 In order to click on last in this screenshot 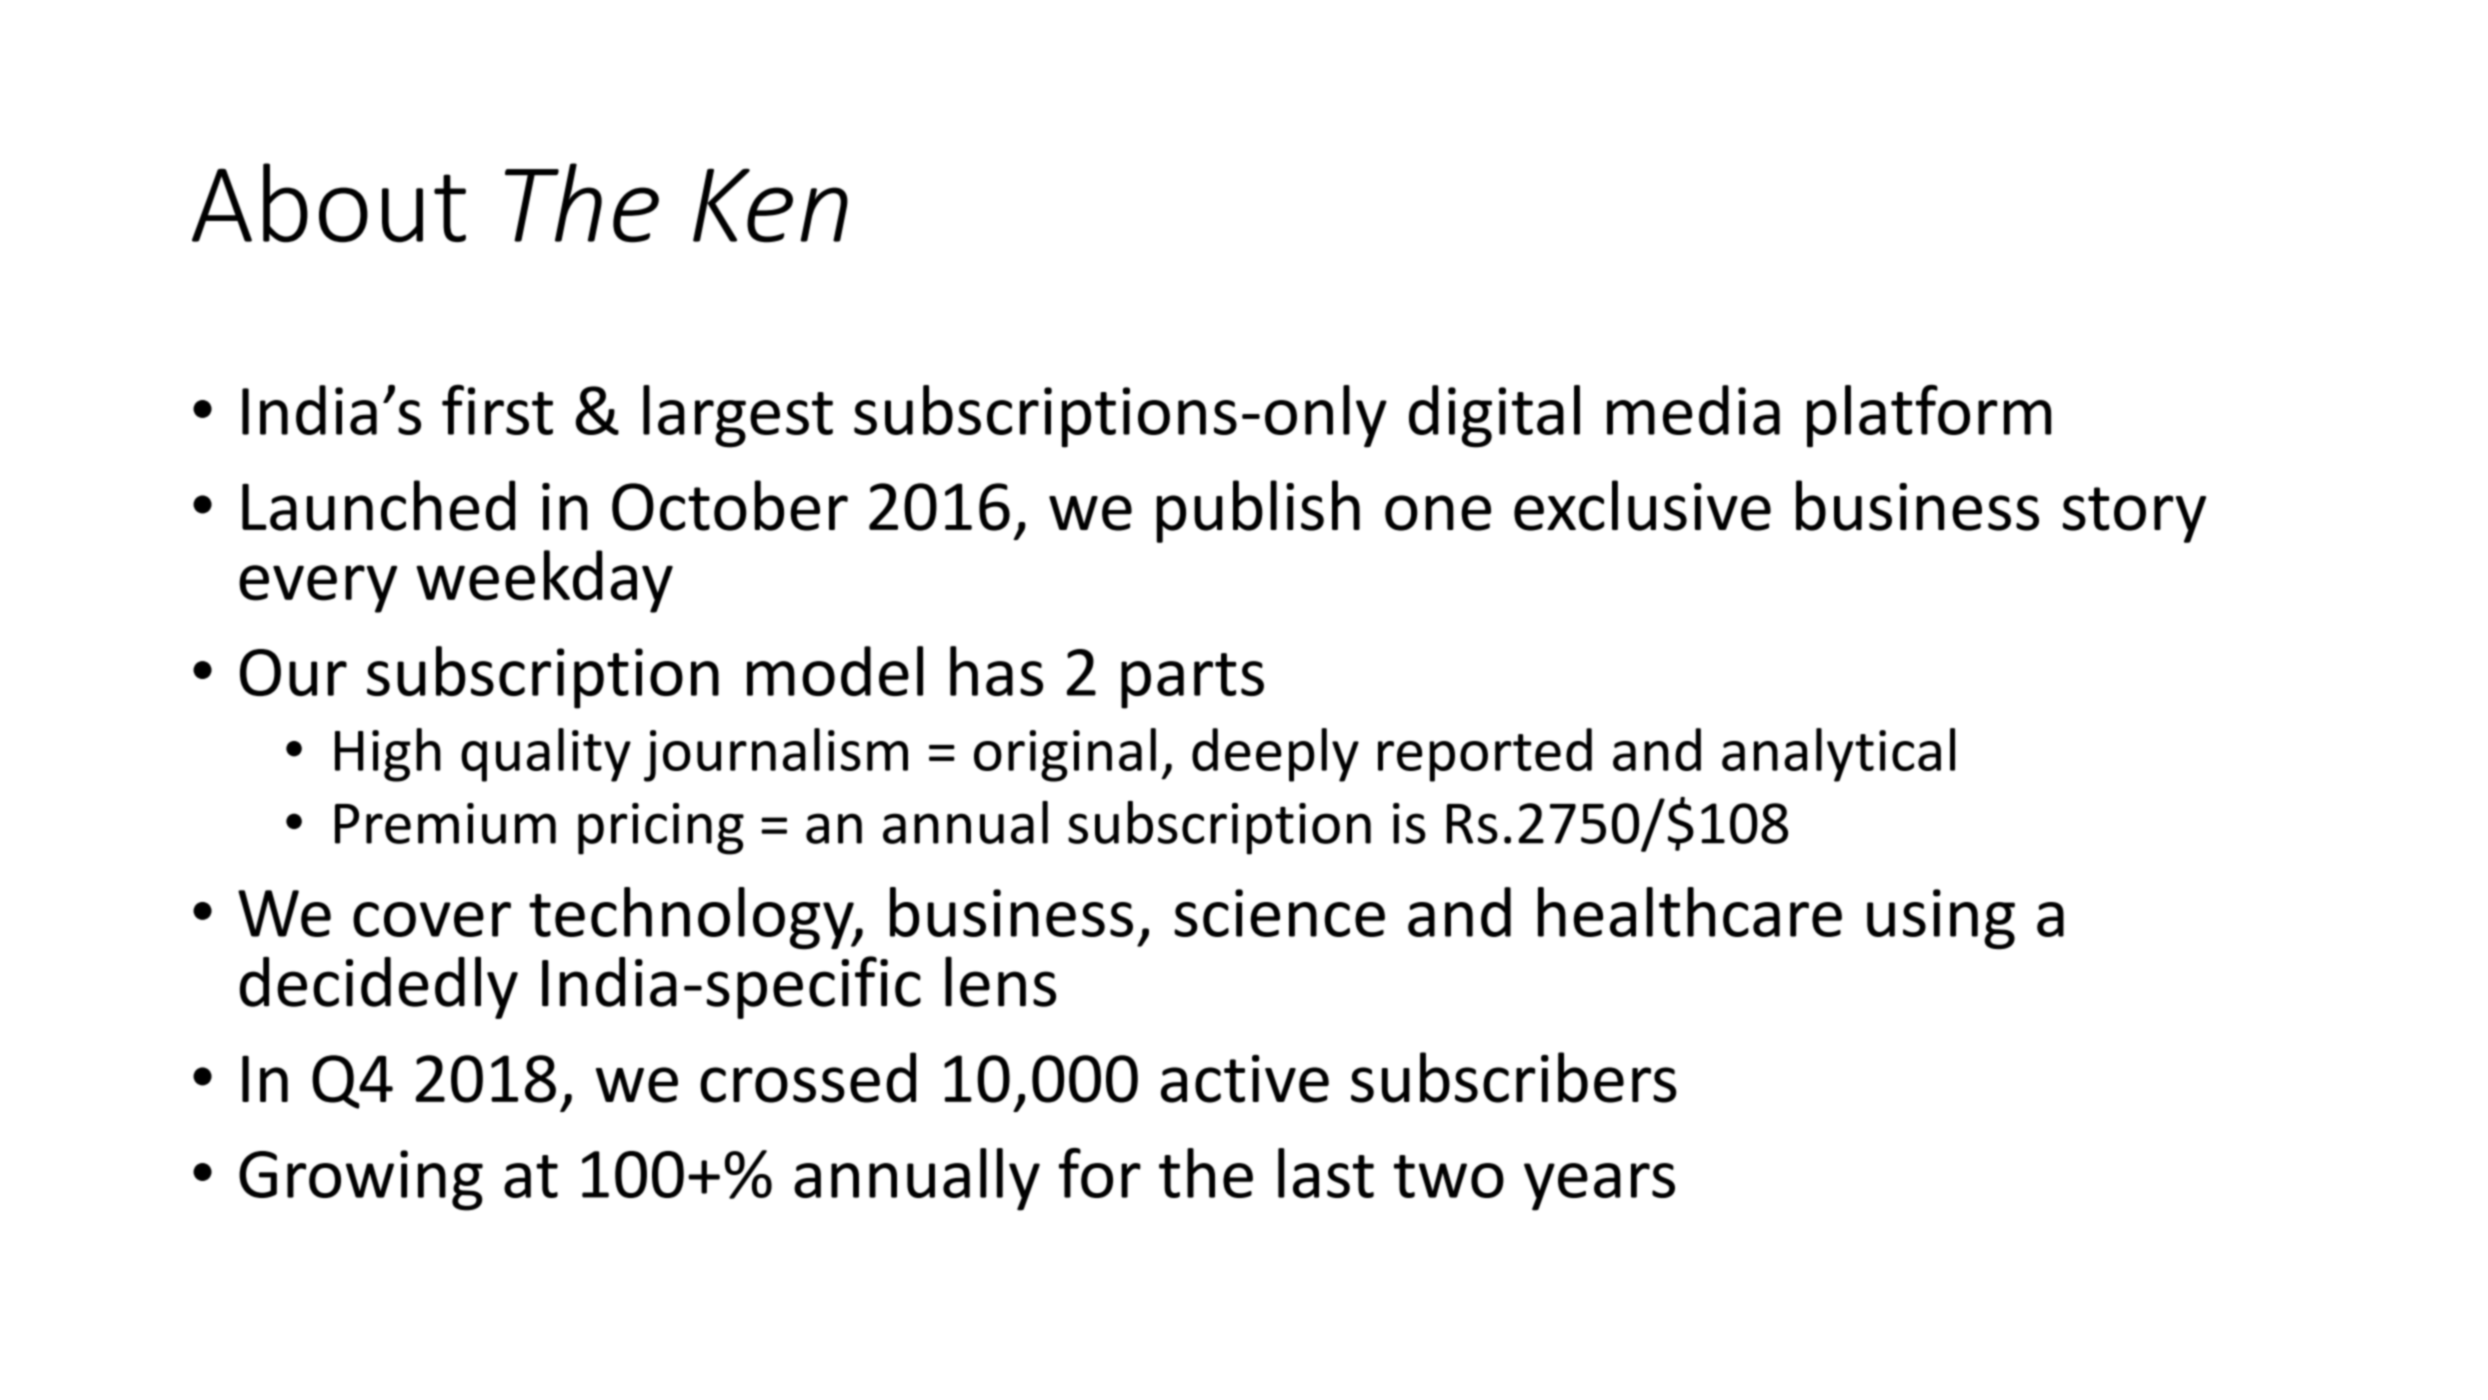, I will do `click(1326, 1173)`.
